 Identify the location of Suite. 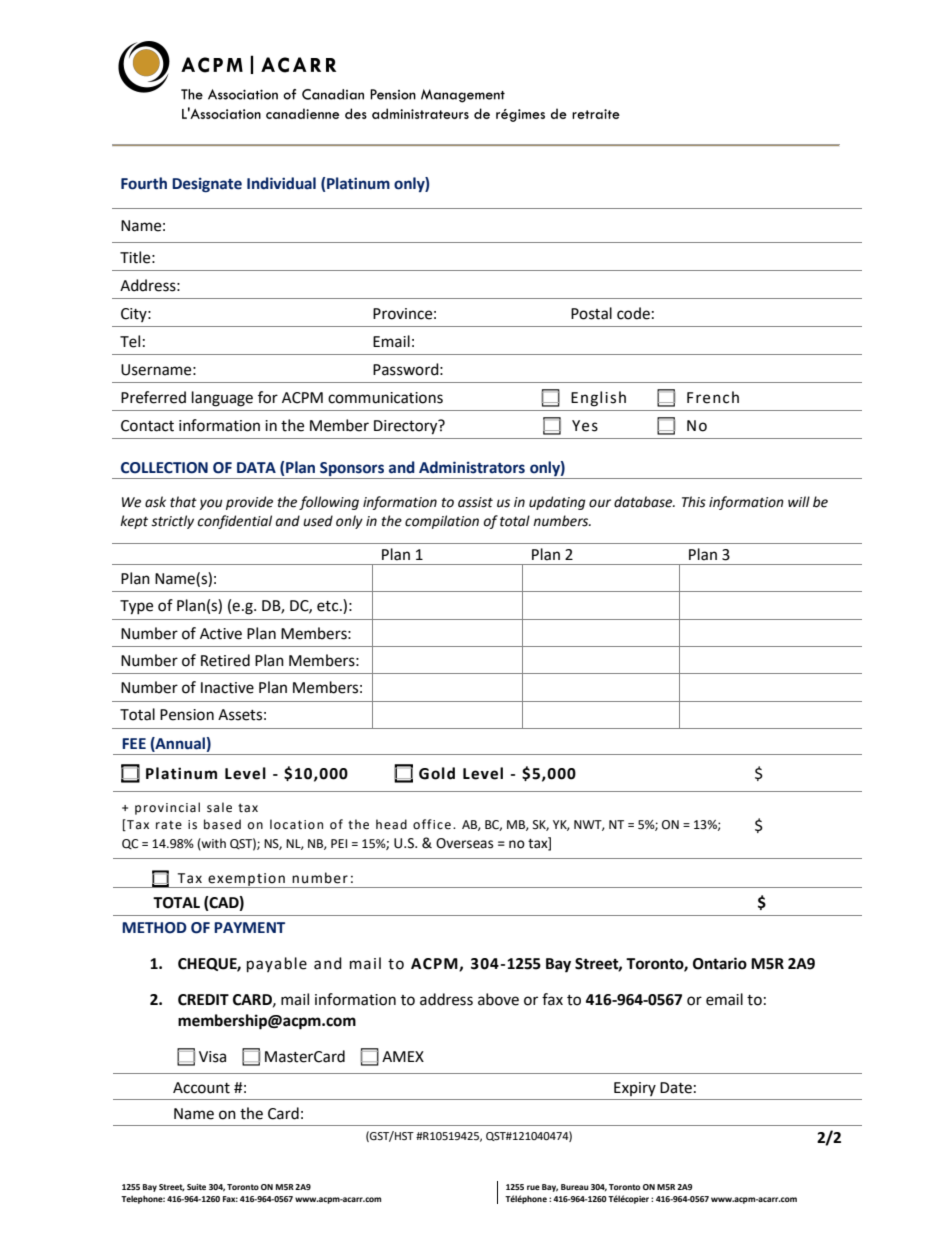
(196, 1187).
